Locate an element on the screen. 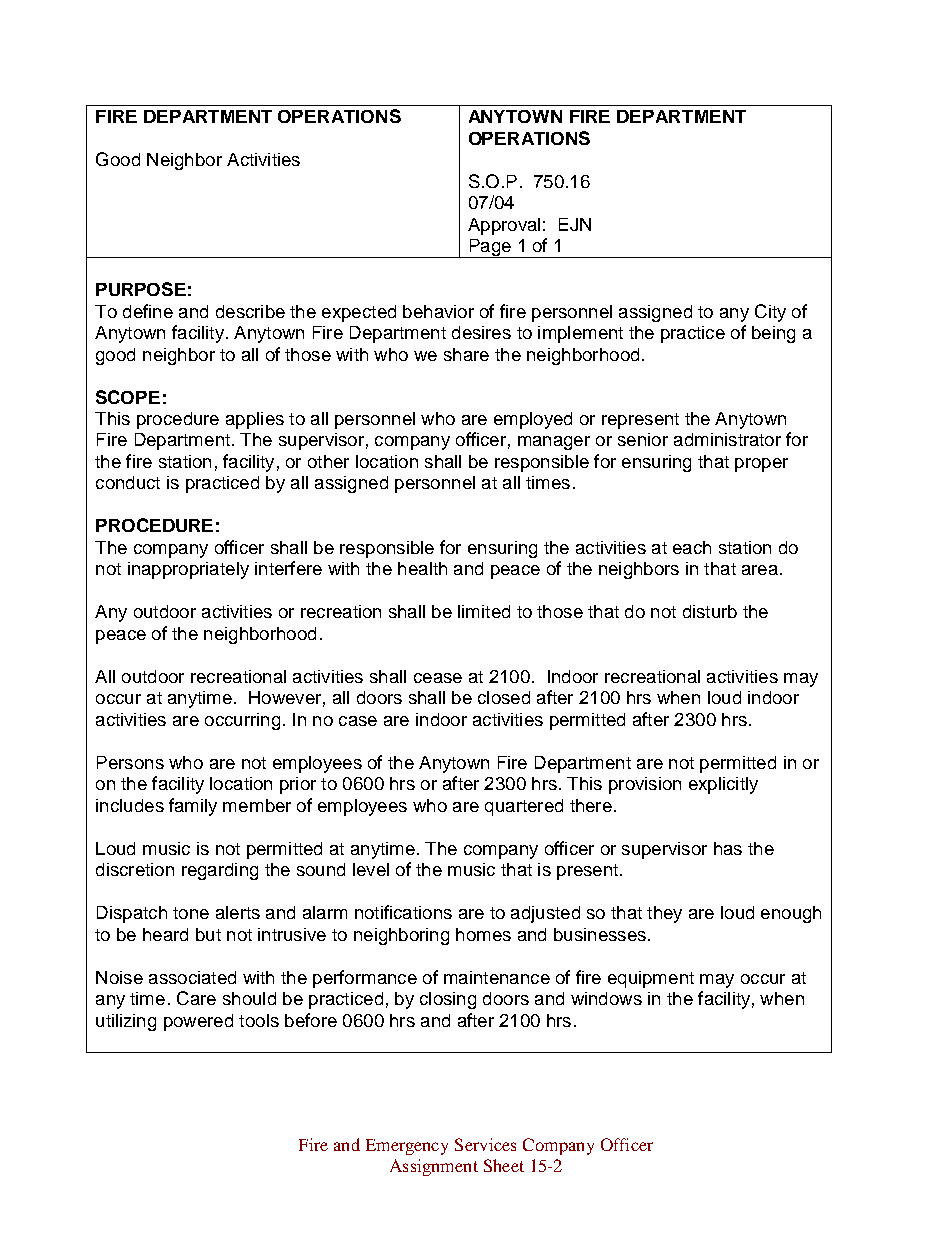  quartered is located at coordinates (524, 807).
